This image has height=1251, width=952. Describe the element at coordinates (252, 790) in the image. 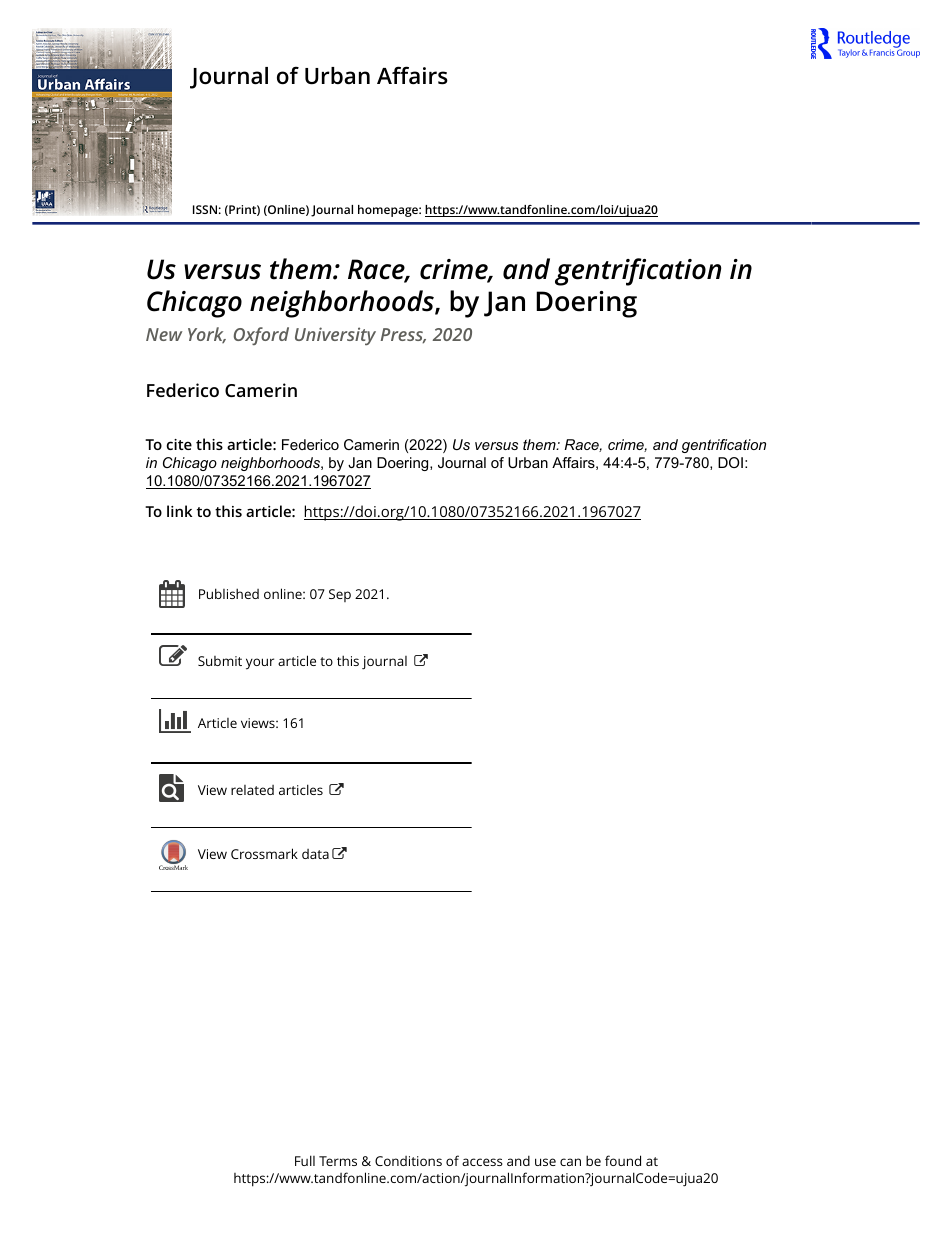

I see `related` at that location.
